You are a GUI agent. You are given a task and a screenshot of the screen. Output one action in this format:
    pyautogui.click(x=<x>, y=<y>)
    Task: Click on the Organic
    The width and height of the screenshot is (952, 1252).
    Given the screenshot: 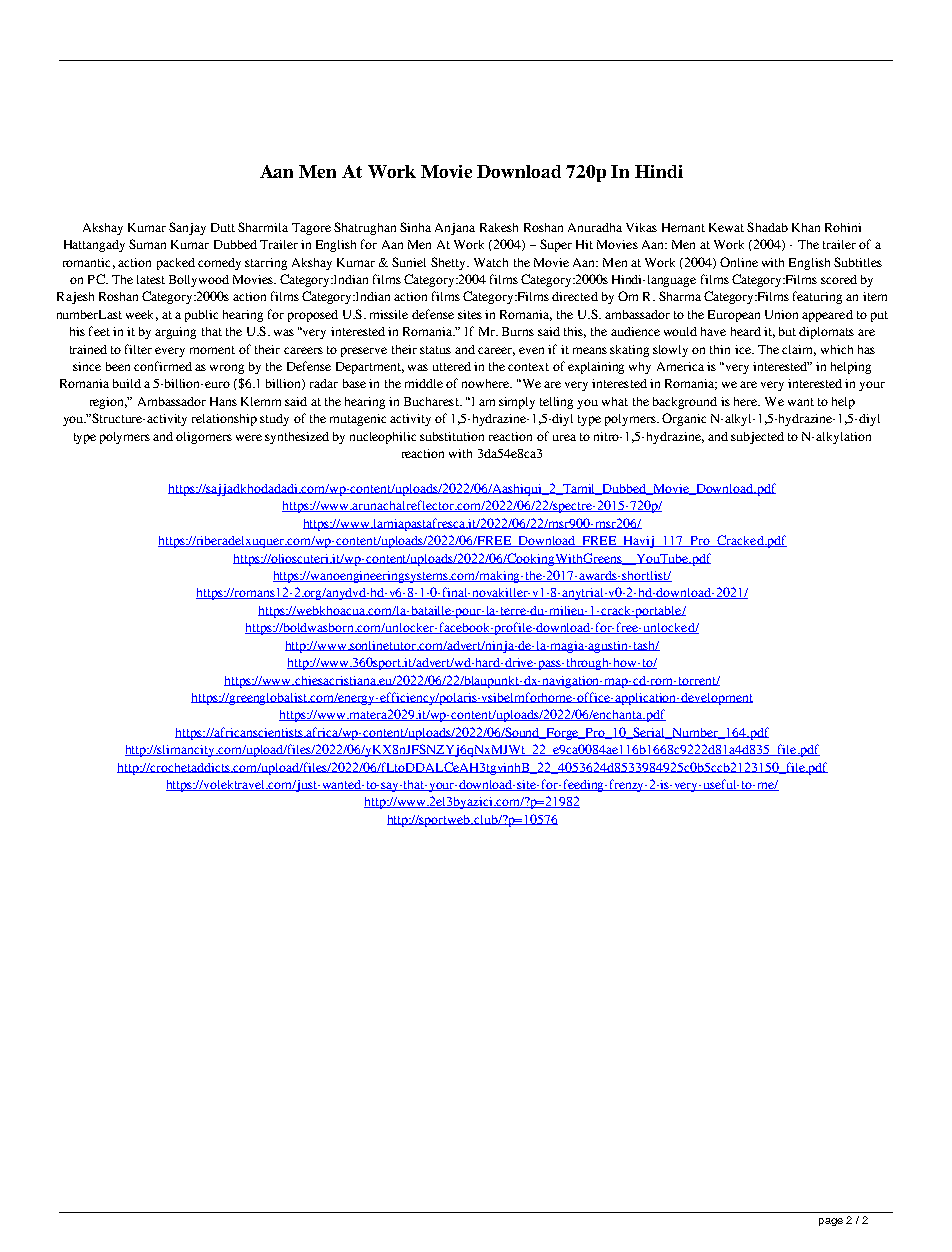 What is the action you would take?
    pyautogui.click(x=684, y=419)
